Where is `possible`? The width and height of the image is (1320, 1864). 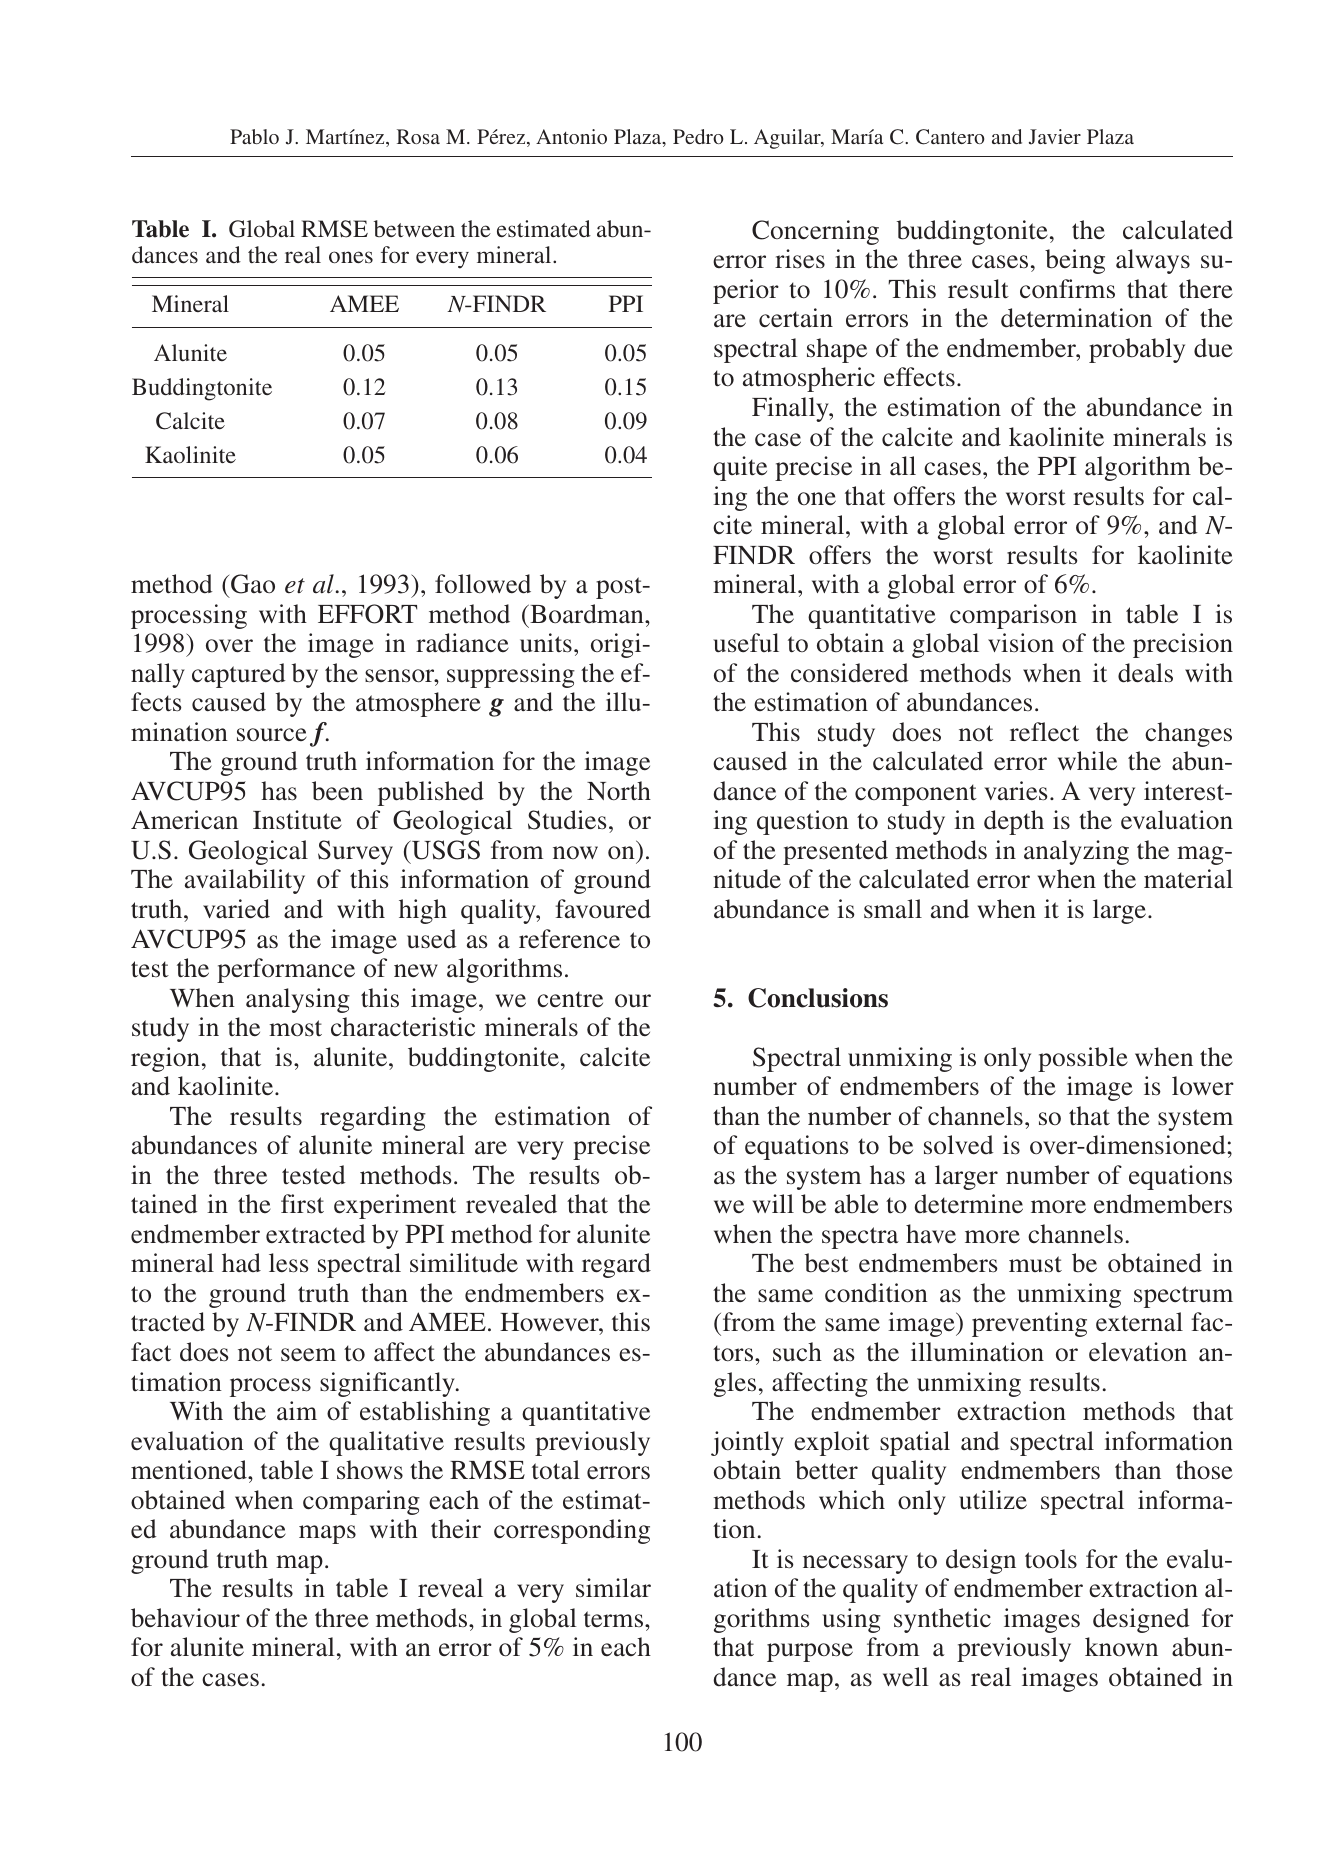 possible is located at coordinates (1083, 1059).
